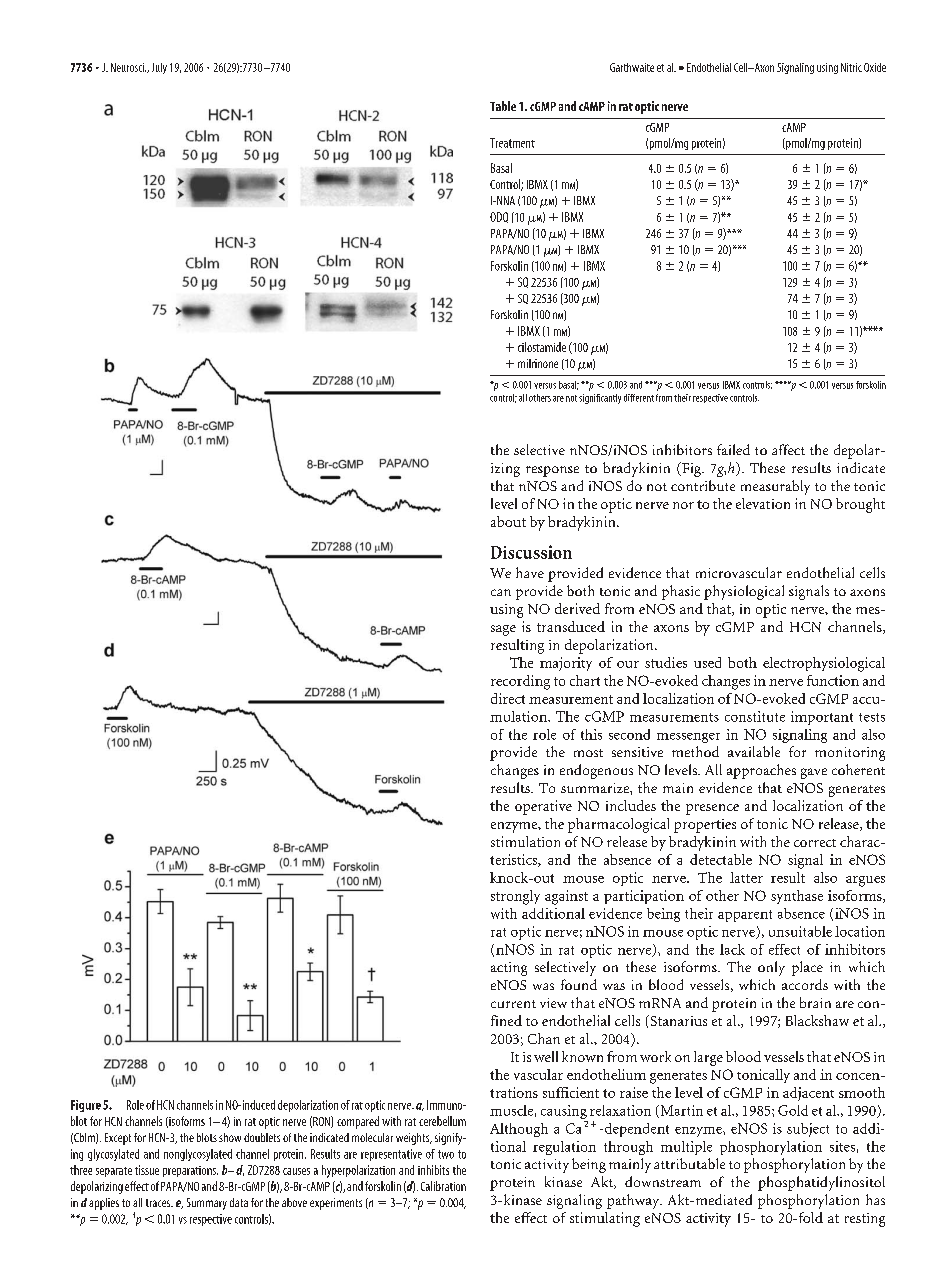 This image has height=1275, width=952. Describe the element at coordinates (443, 1186) in the image. I see `Calibration` at that location.
